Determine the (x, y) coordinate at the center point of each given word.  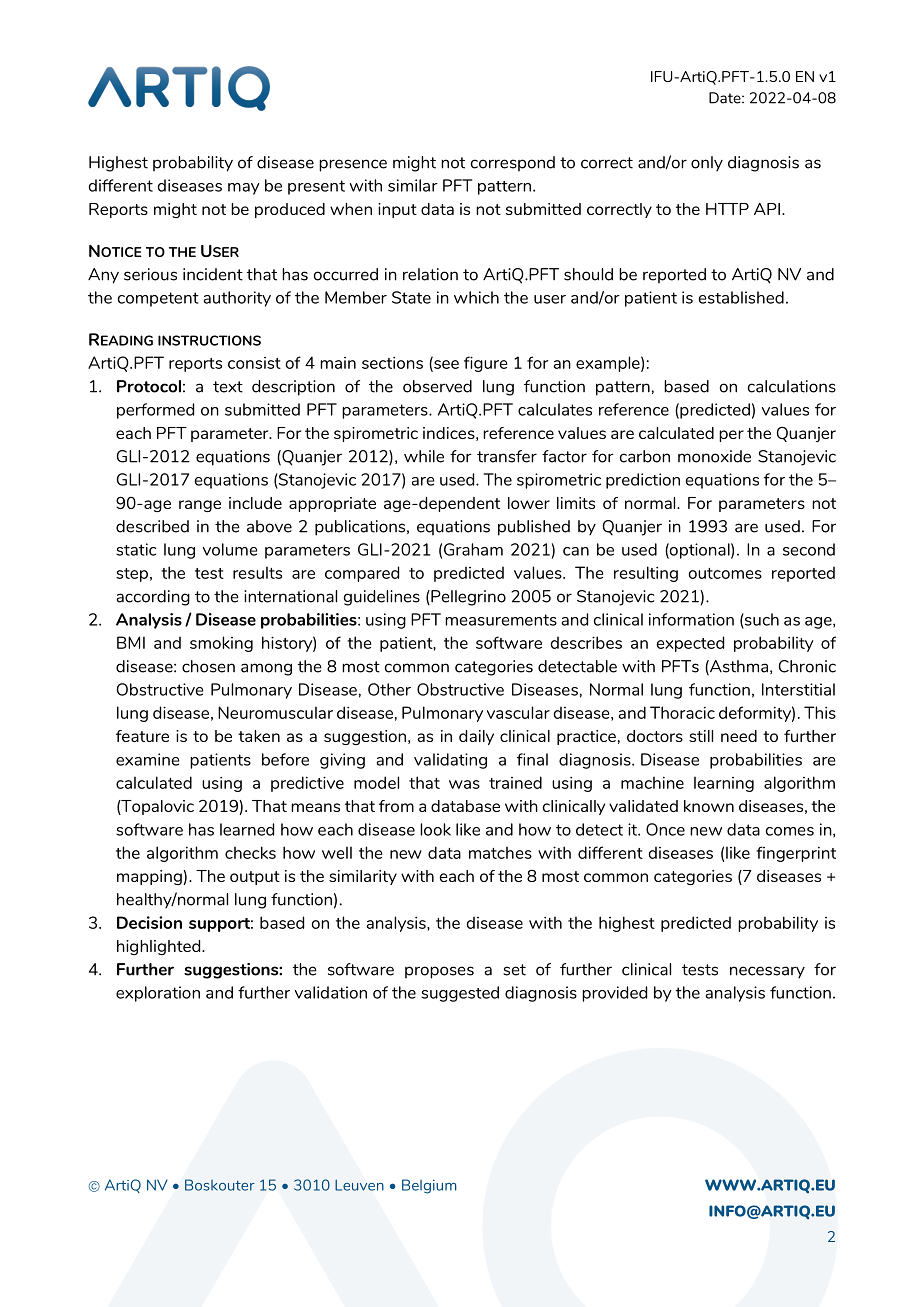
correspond (513, 163)
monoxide (714, 456)
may (244, 189)
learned (247, 829)
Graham (473, 549)
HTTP (727, 209)
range (200, 506)
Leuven (359, 1185)
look (435, 829)
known (709, 806)
